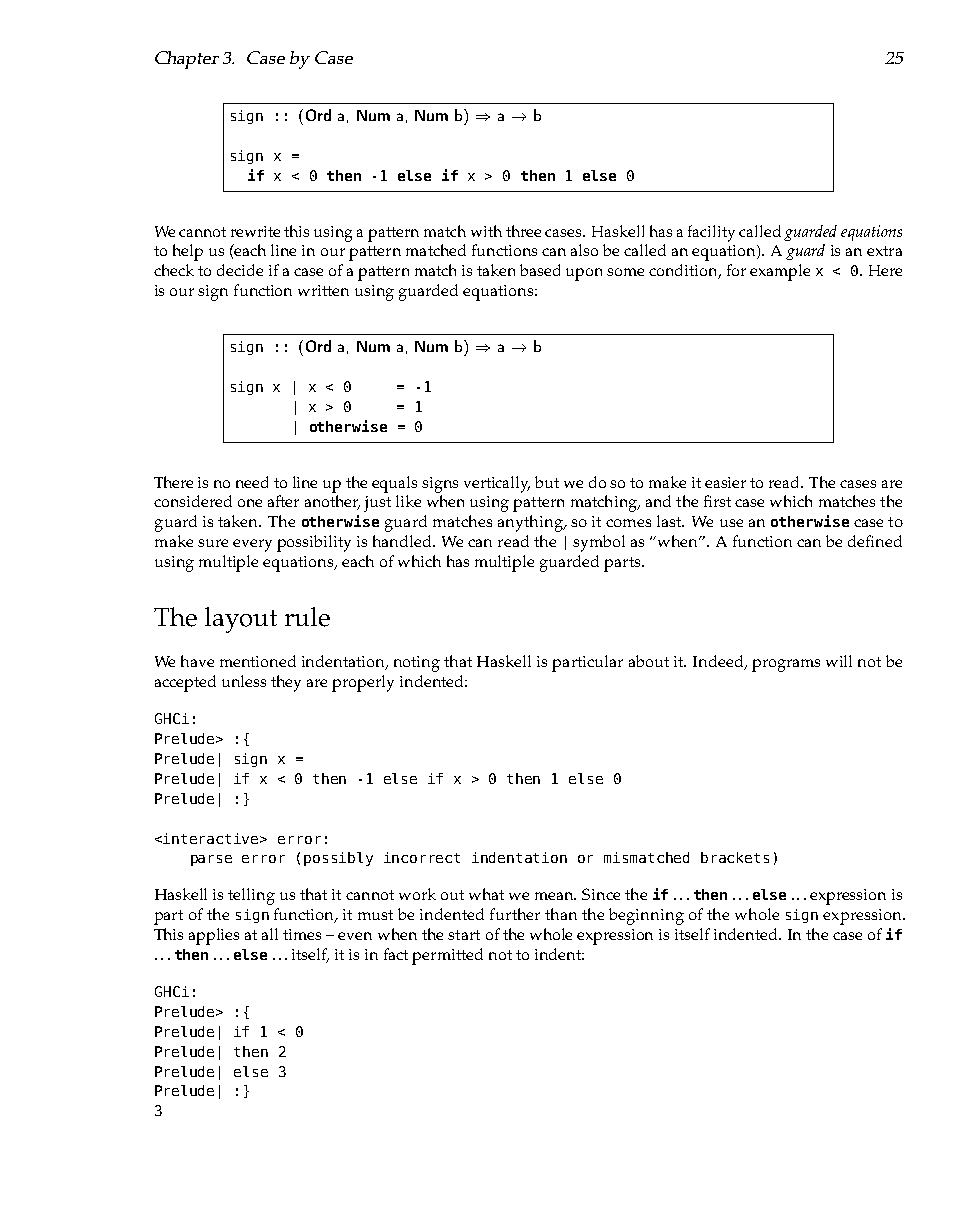 The height and width of the screenshot is (1209, 980). What do you see at coordinates (323, 290) in the screenshot?
I see `written` at bounding box center [323, 290].
